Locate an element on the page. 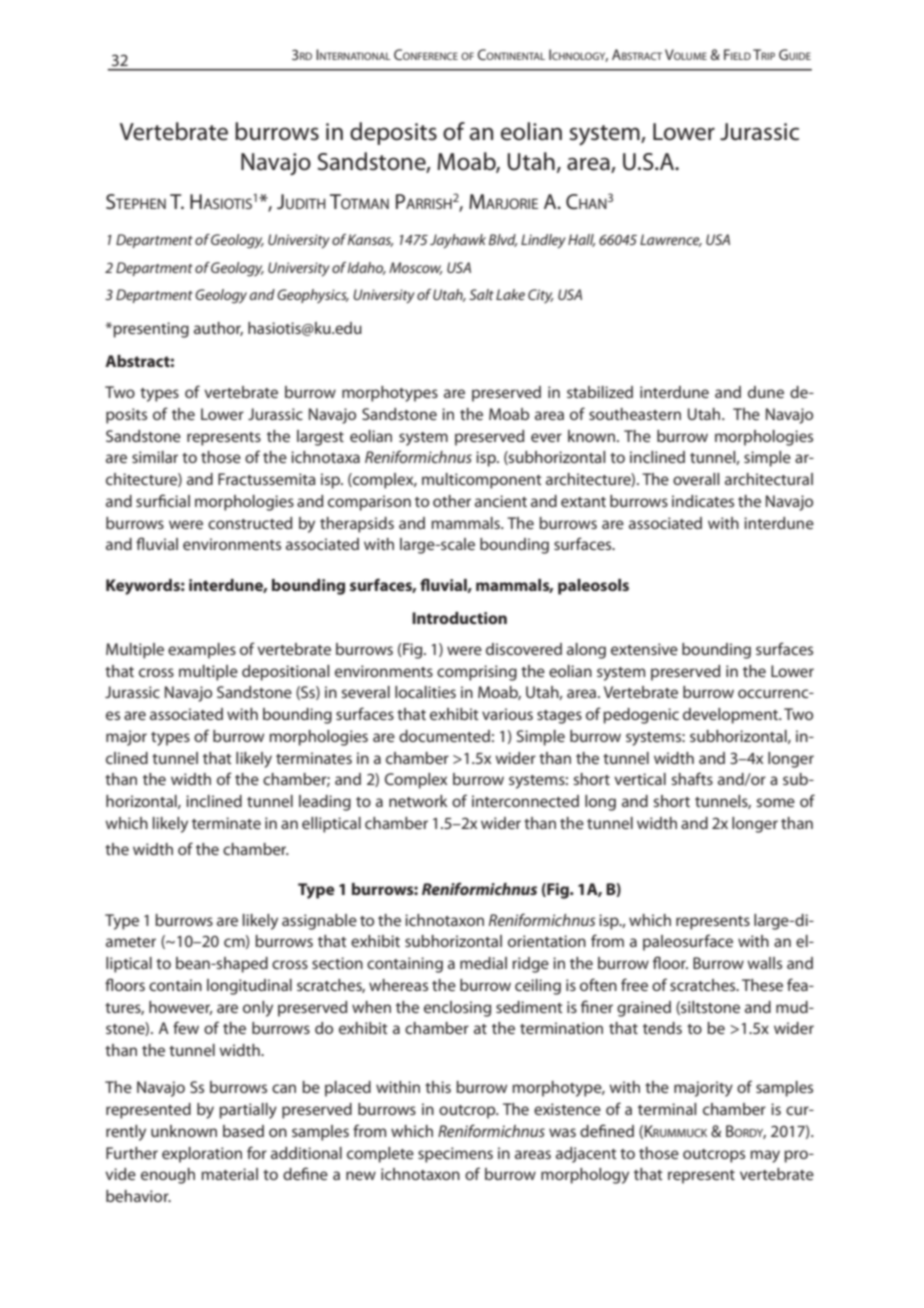 This image has width=924, height=1308. examples is located at coordinates (202, 651).
